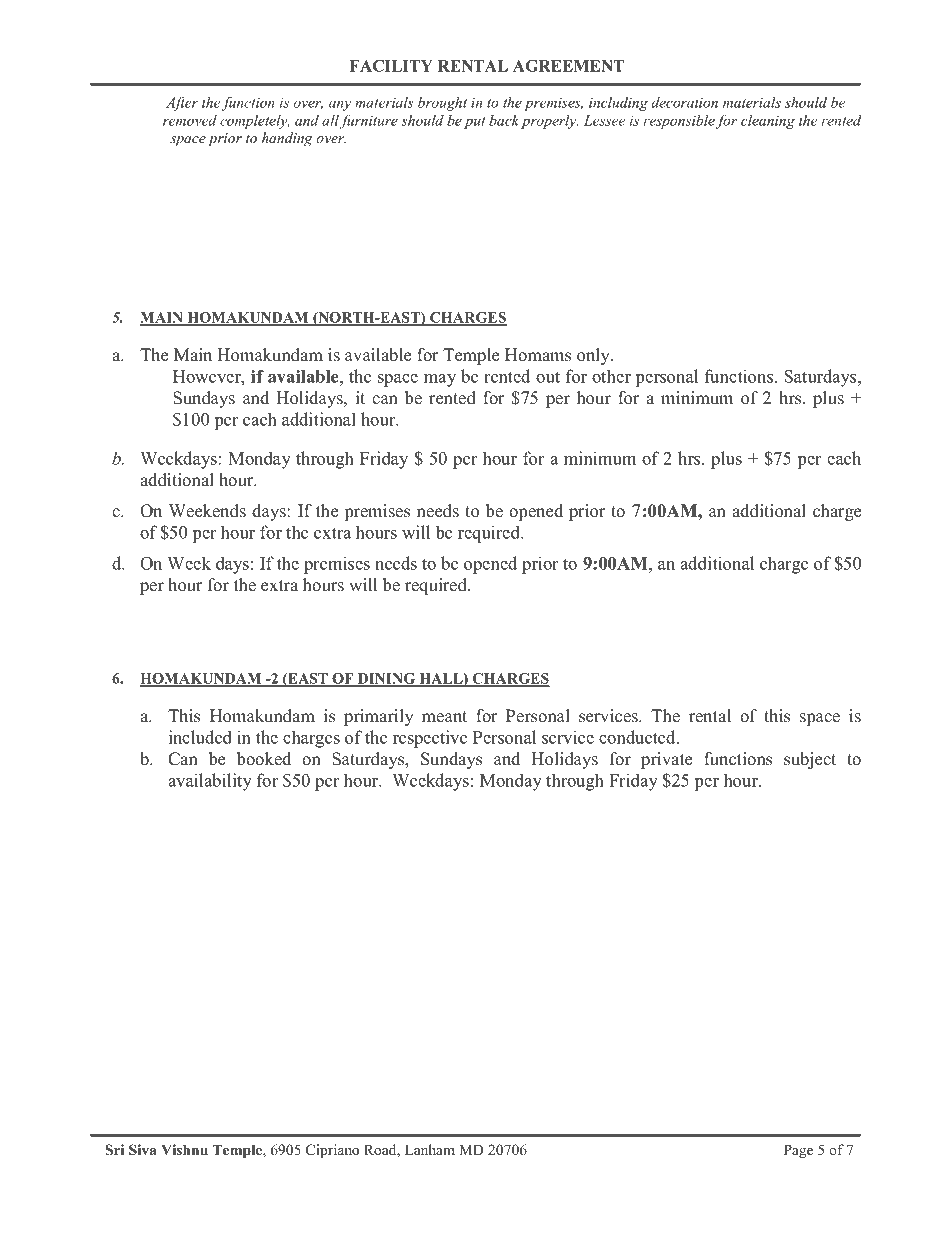 Image resolution: width=952 pixels, height=1233 pixels. Describe the element at coordinates (210, 782) in the page. I see `availability` at that location.
